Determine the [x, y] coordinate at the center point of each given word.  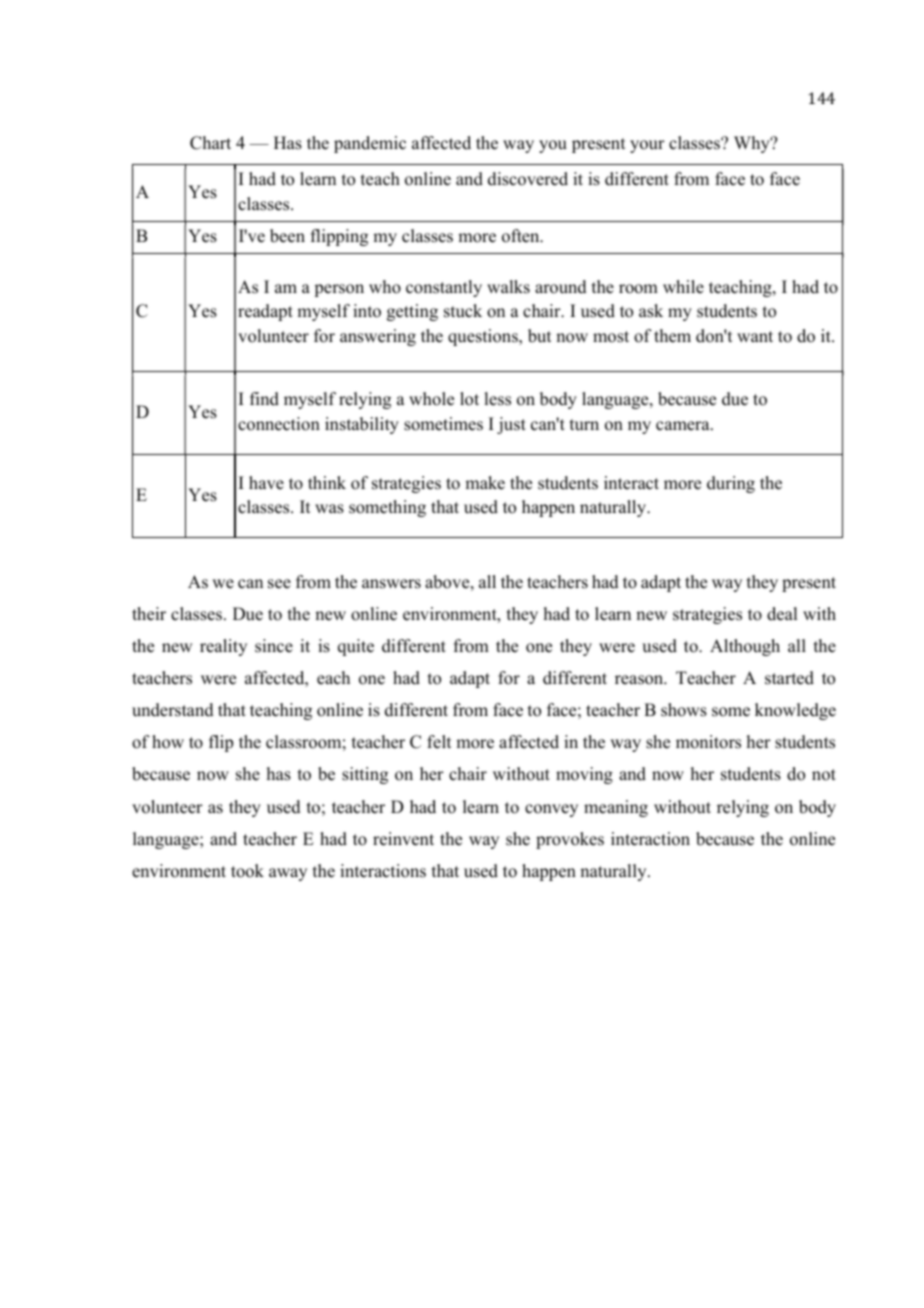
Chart [210, 143]
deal [782, 614]
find [264, 399]
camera [684, 426]
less [497, 399]
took [247, 871]
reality [223, 647]
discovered [528, 179]
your [647, 146]
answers [391, 584]
